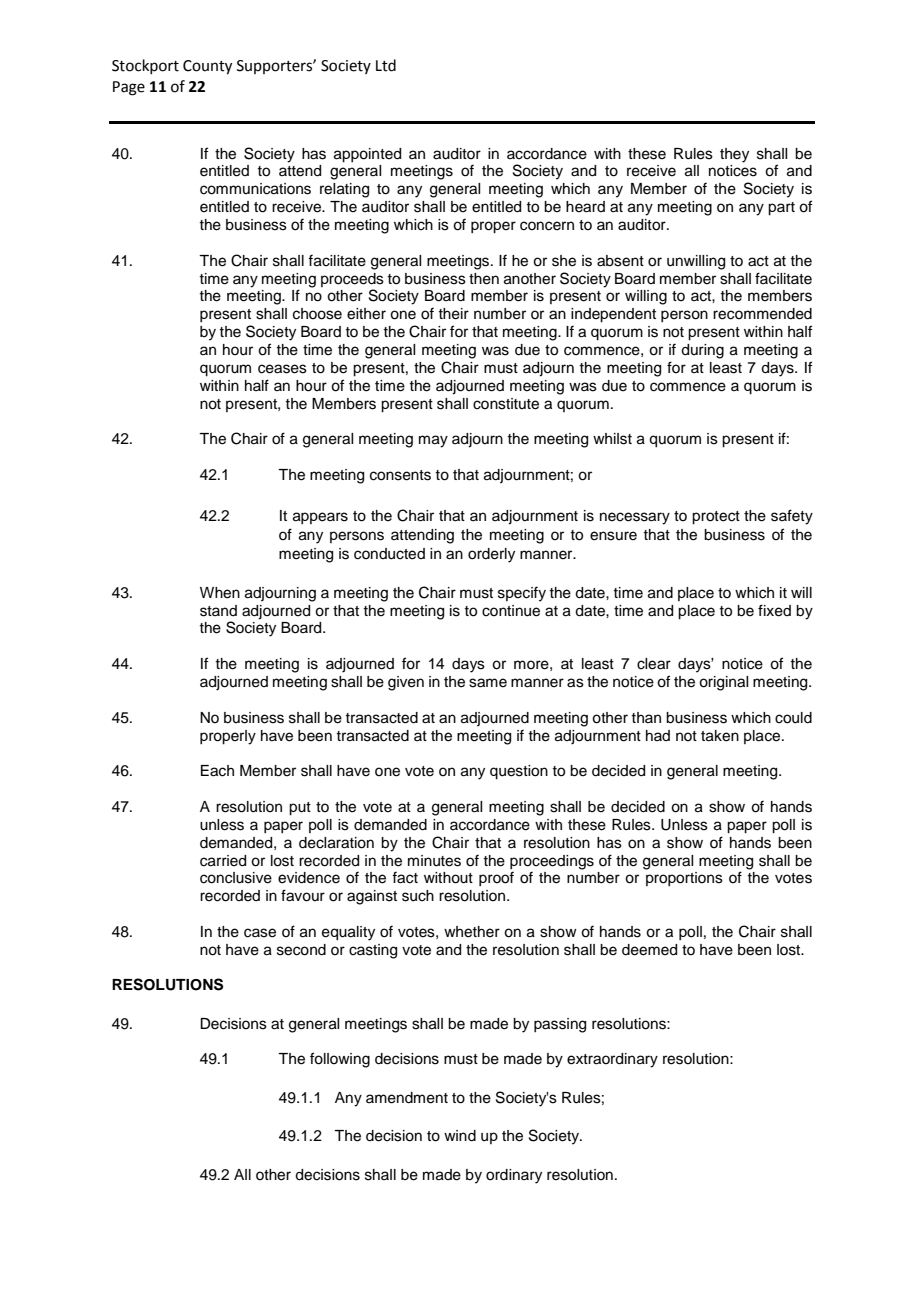 This screenshot has width=924, height=1308. I want to click on following, so click(340, 1060).
